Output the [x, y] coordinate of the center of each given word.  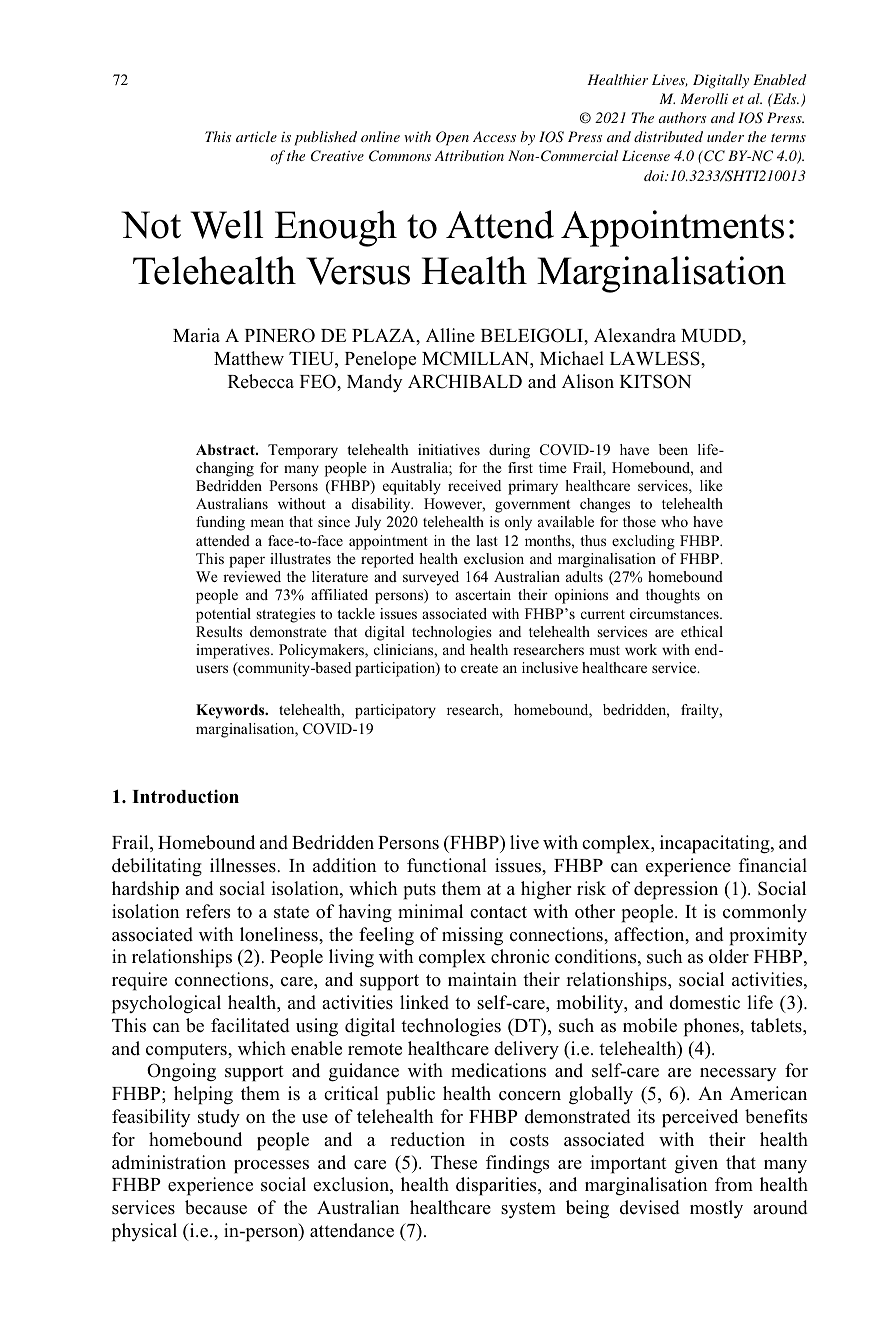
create [479, 668]
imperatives [234, 651]
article [256, 136]
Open [452, 138]
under [725, 136]
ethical [702, 631]
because [216, 1207]
